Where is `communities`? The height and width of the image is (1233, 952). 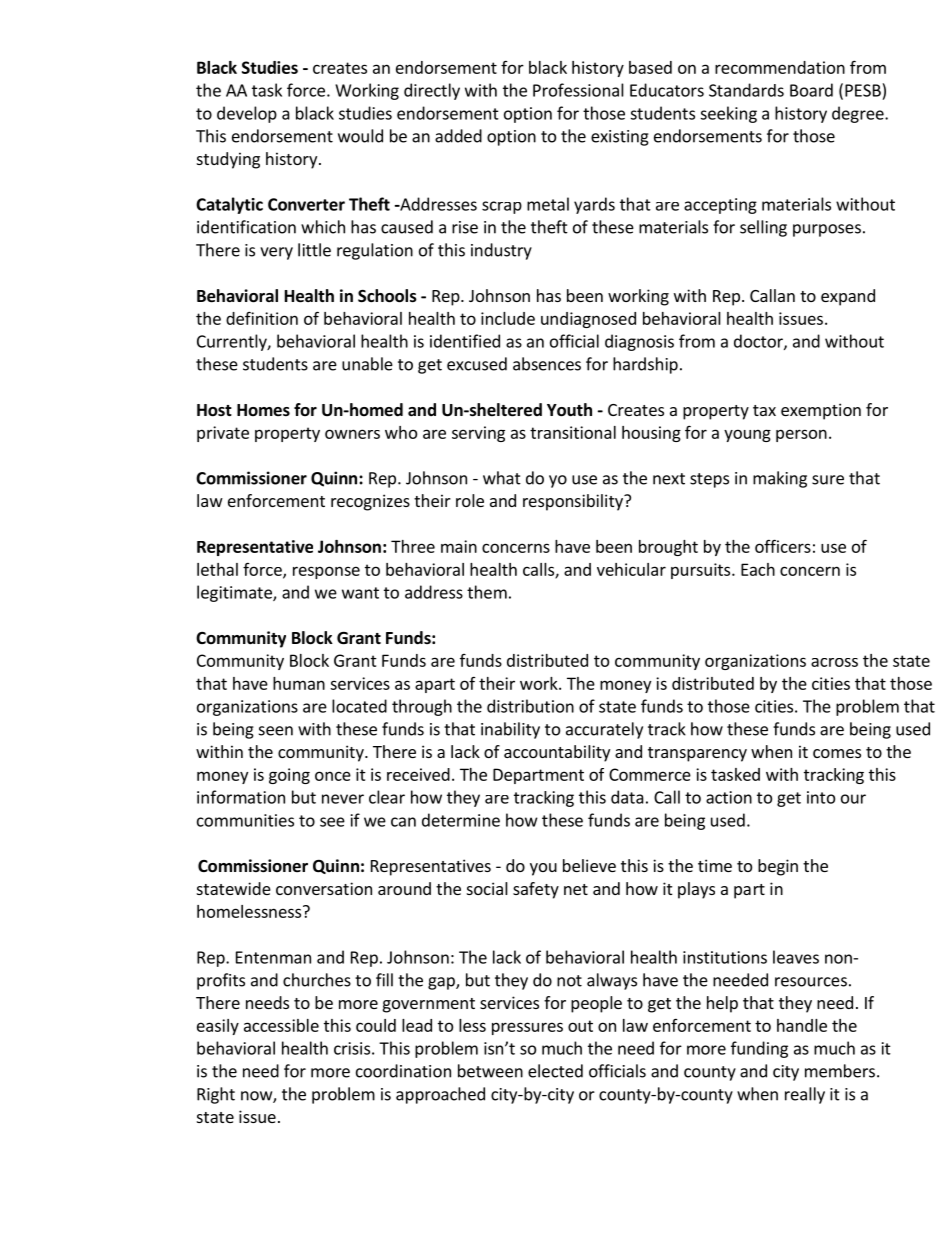 communities is located at coordinates (245, 820).
